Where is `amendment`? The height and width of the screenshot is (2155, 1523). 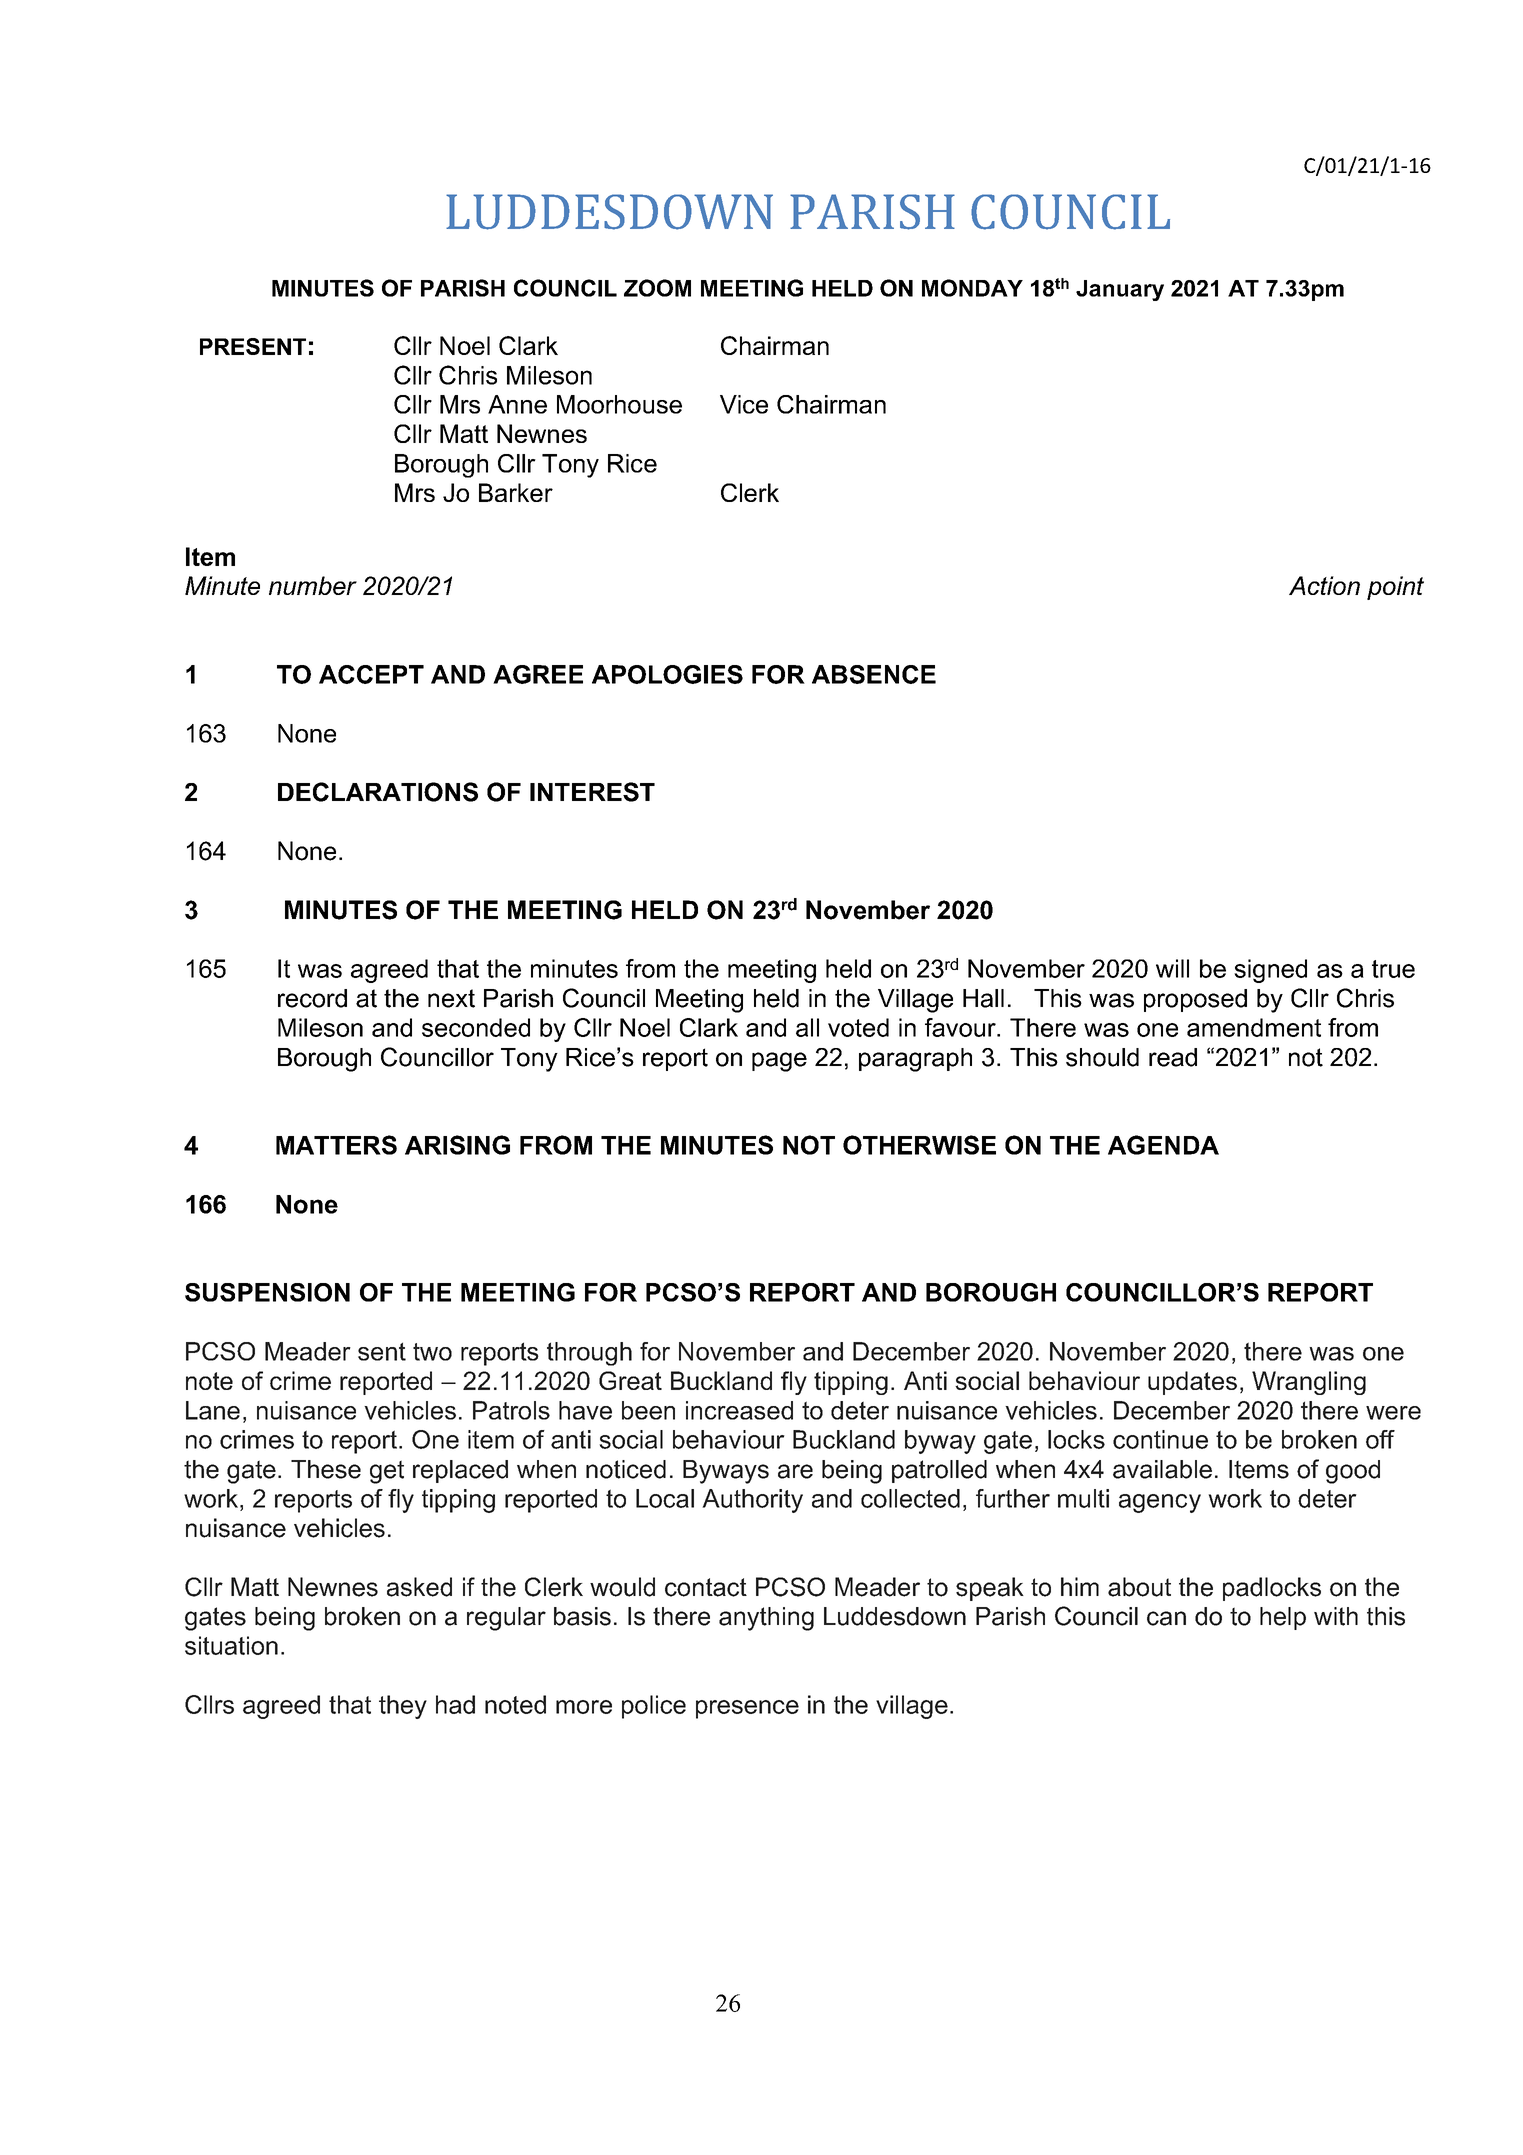 amendment is located at coordinates (1254, 1027).
